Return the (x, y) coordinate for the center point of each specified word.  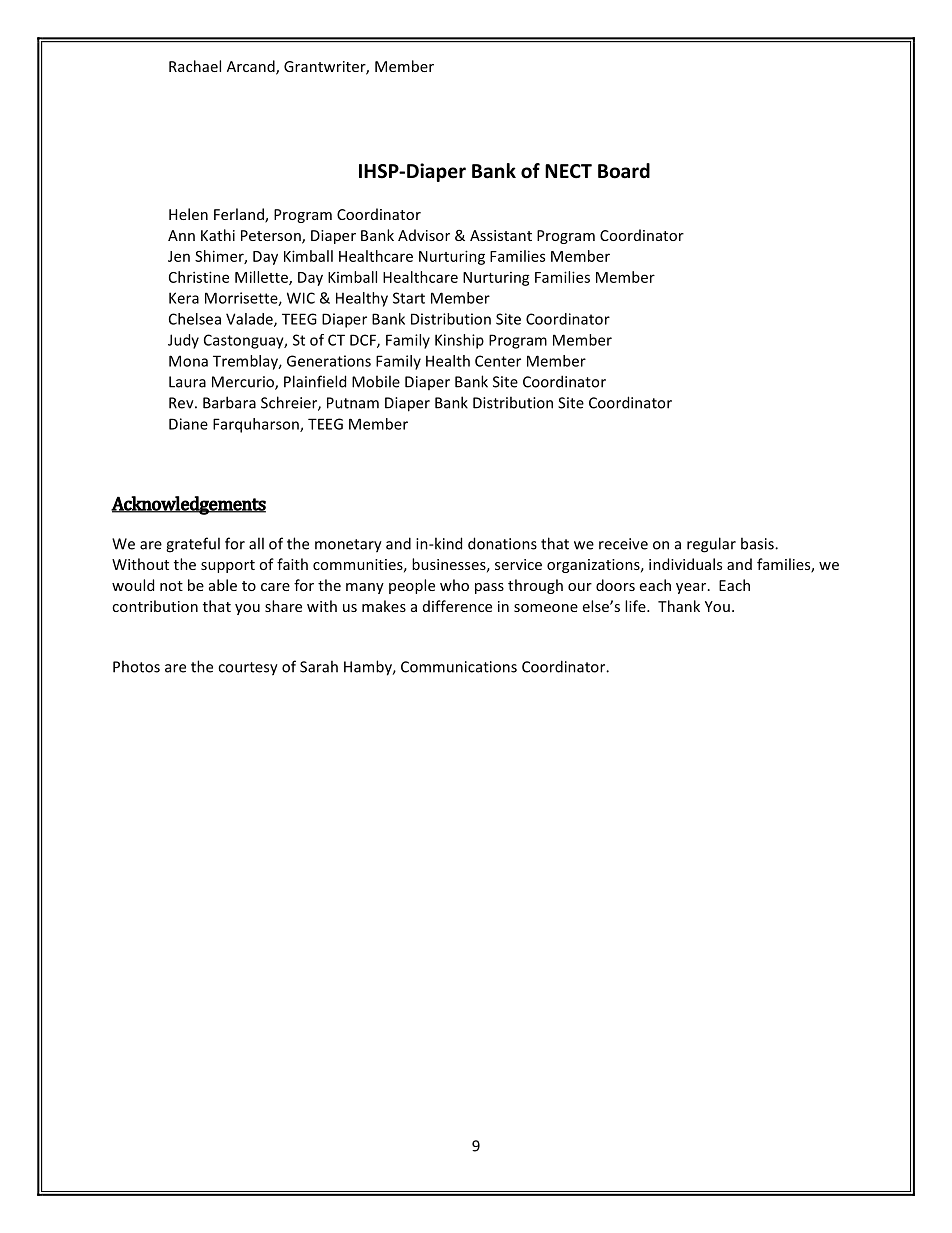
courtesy (248, 669)
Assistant (501, 235)
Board (624, 171)
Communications (459, 667)
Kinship (459, 341)
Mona (188, 361)
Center (498, 361)
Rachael (195, 66)
